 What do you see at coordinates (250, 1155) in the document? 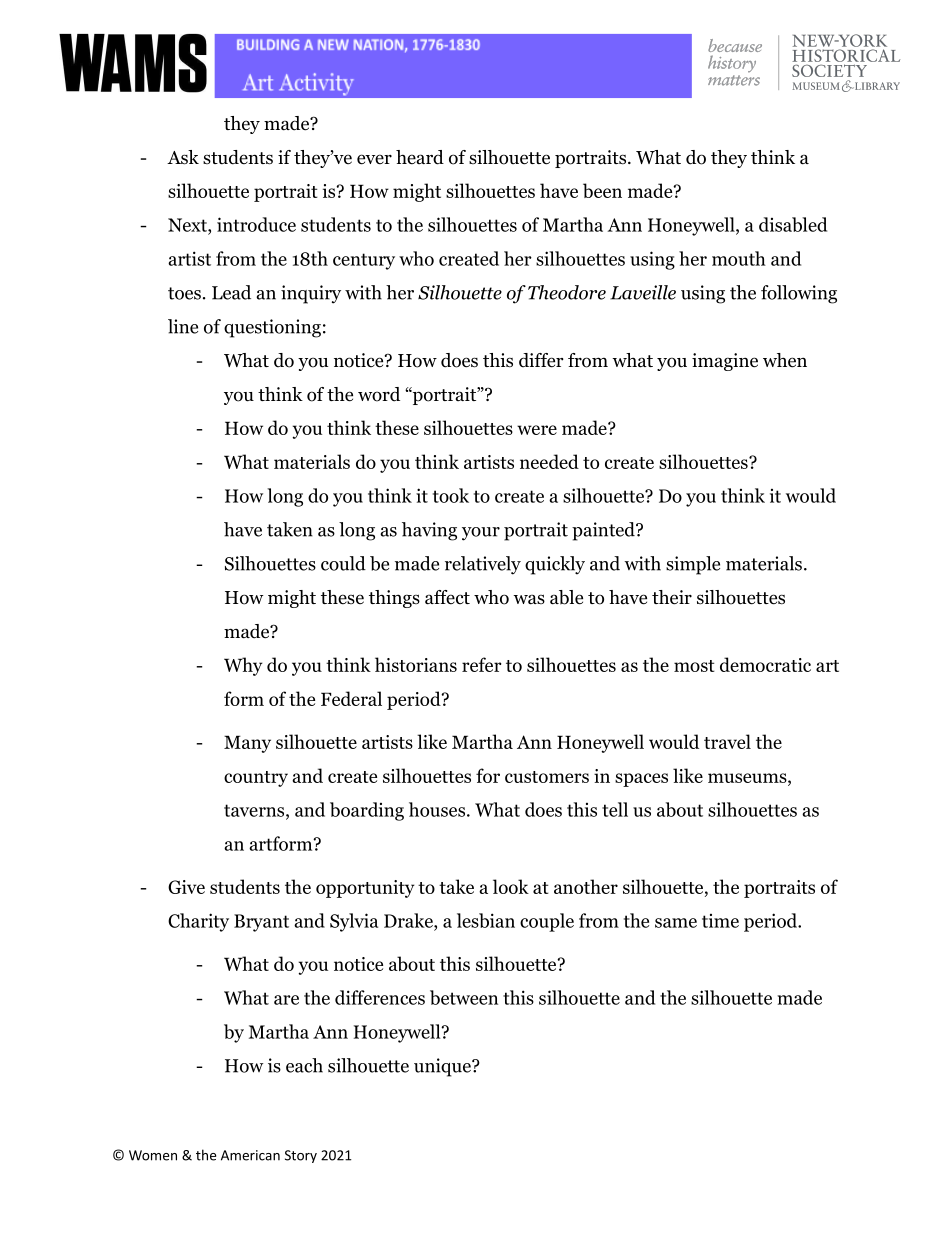
I see `American` at bounding box center [250, 1155].
